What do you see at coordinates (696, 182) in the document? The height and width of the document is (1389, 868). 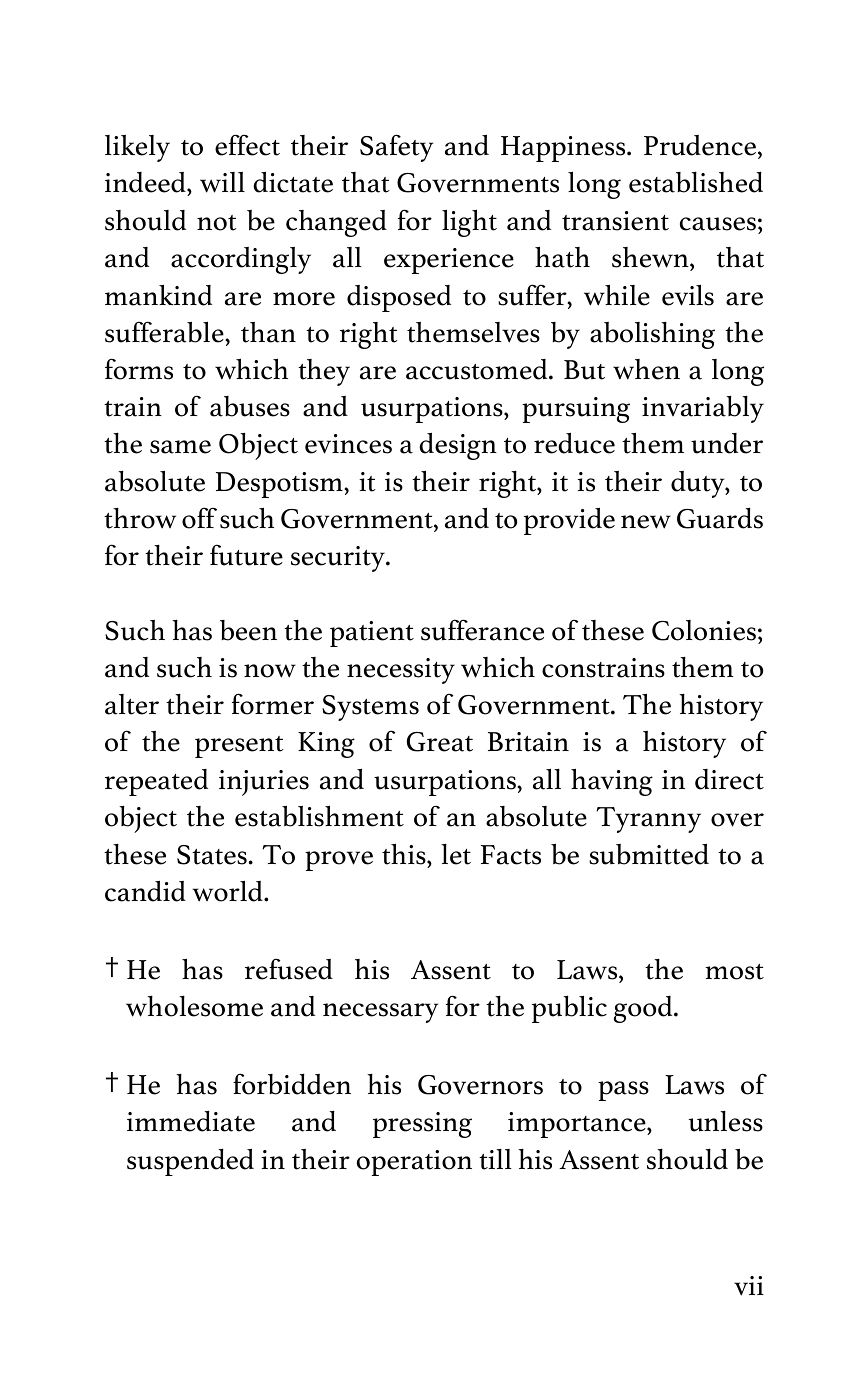 I see `established` at bounding box center [696, 182].
